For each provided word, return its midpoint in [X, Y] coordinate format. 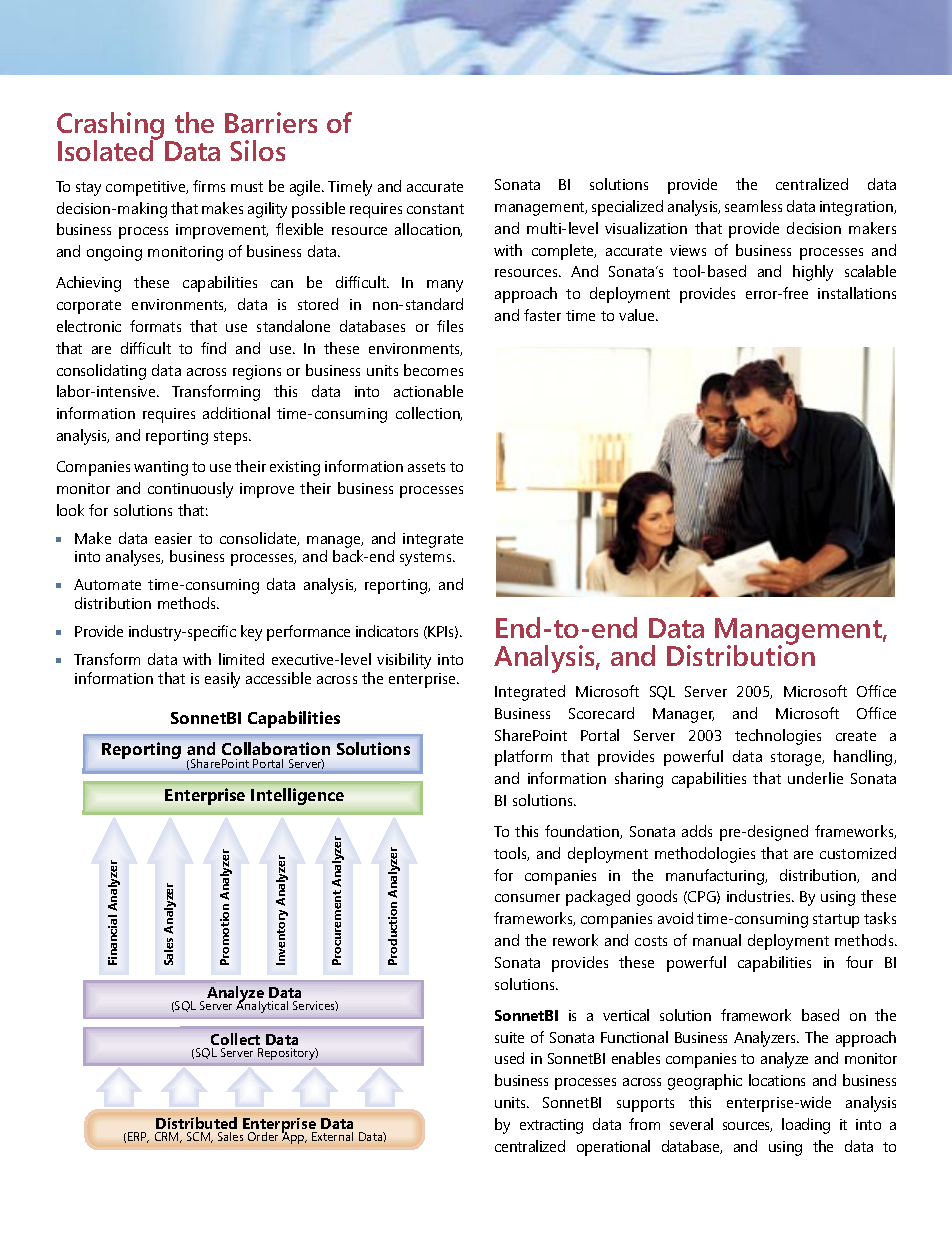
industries [760, 896]
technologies [778, 737]
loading [806, 1126]
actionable [428, 391]
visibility [404, 661]
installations [857, 293]
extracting [551, 1126]
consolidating [101, 372]
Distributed [196, 1123]
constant [435, 209]
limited [241, 659]
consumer [527, 898]
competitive [147, 188]
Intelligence [297, 796]
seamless [753, 206]
